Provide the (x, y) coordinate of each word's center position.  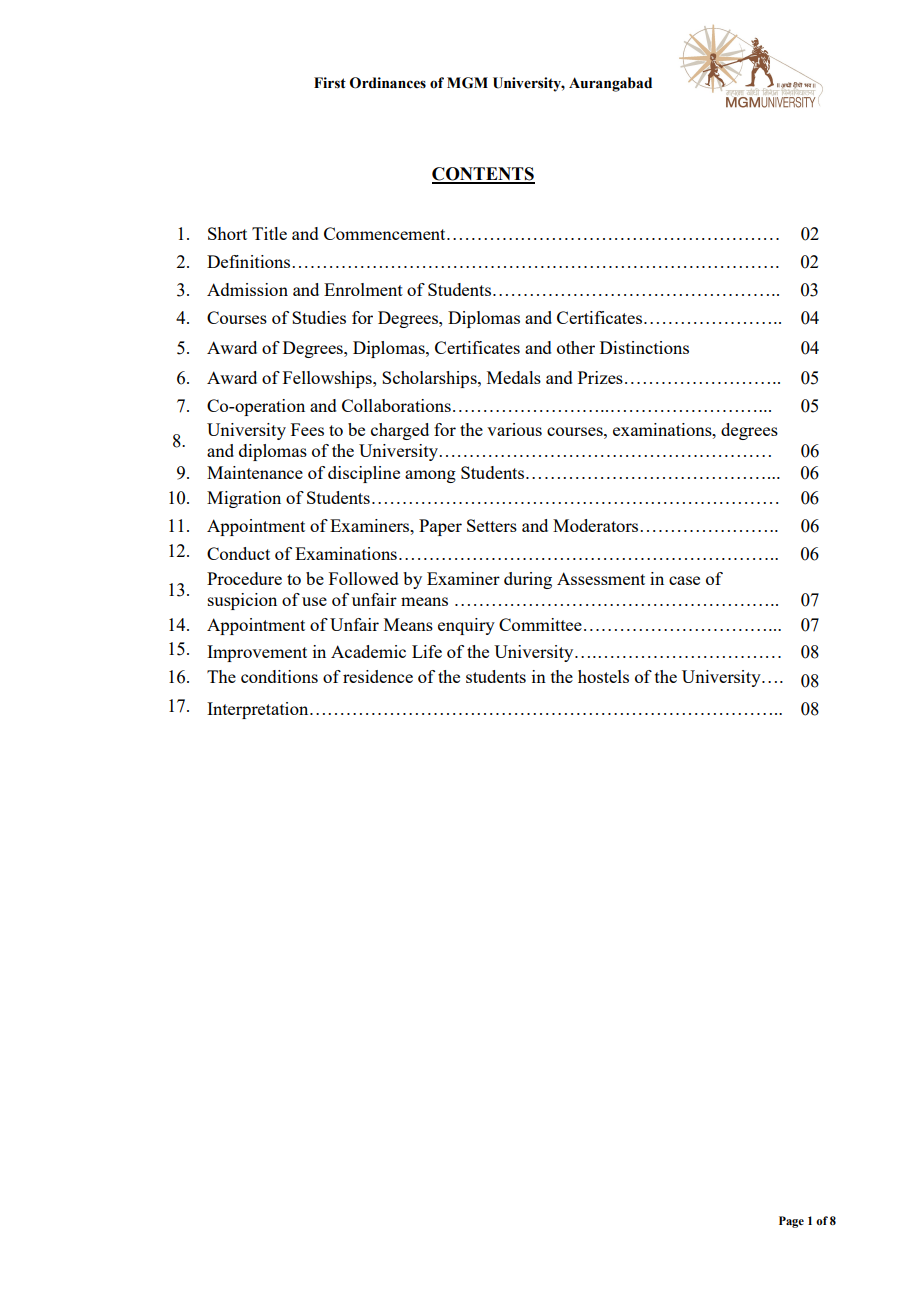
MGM (467, 83)
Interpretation (259, 710)
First (330, 83)
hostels (603, 676)
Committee (540, 624)
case (684, 580)
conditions (279, 676)
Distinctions (644, 347)
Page (791, 1222)
